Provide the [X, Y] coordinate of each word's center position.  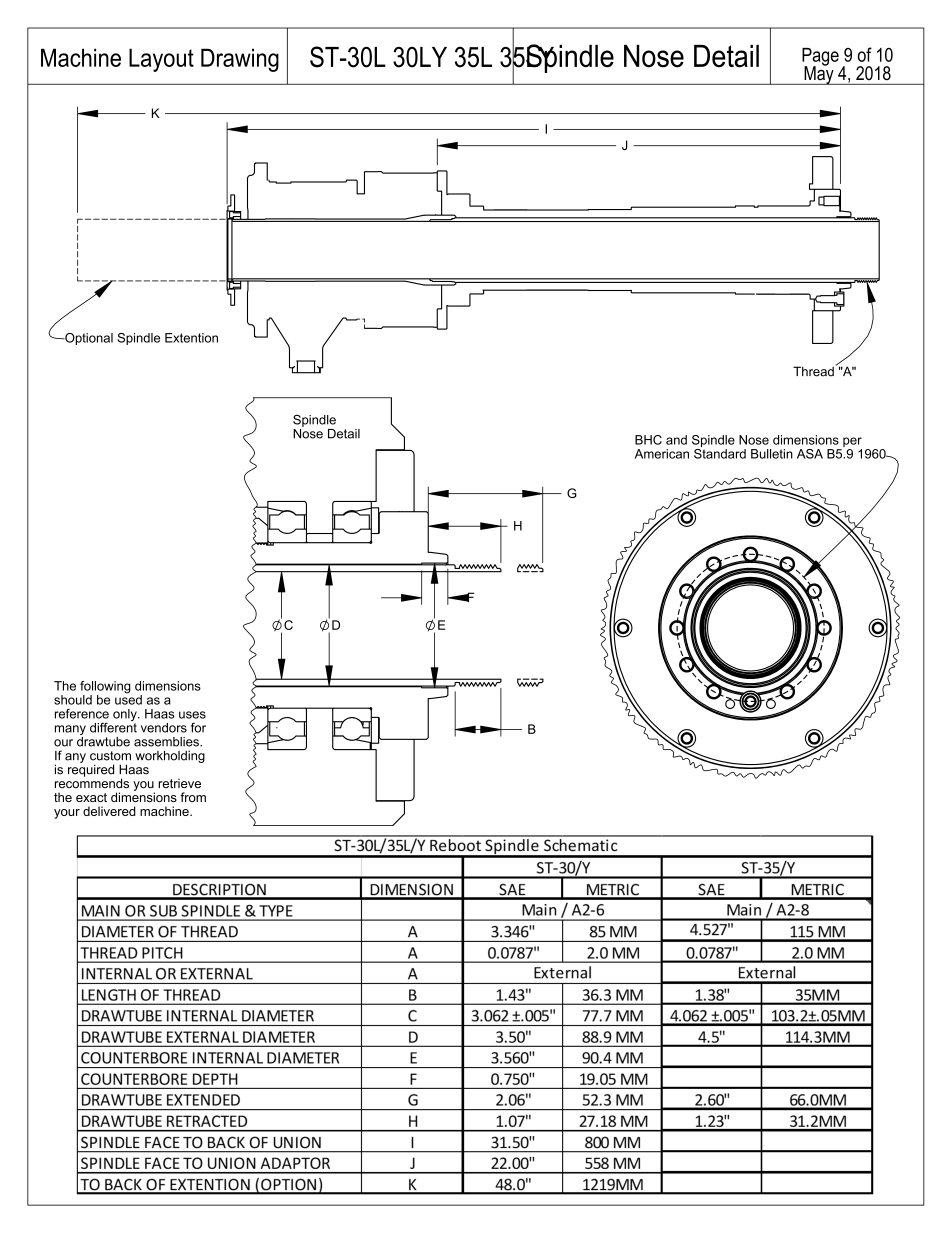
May [819, 74]
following [105, 688]
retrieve [179, 784]
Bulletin [772, 454]
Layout [161, 60]
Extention [191, 338]
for [198, 727]
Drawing [240, 60]
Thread [813, 371]
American [662, 454]
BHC [648, 440]
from [193, 797]
